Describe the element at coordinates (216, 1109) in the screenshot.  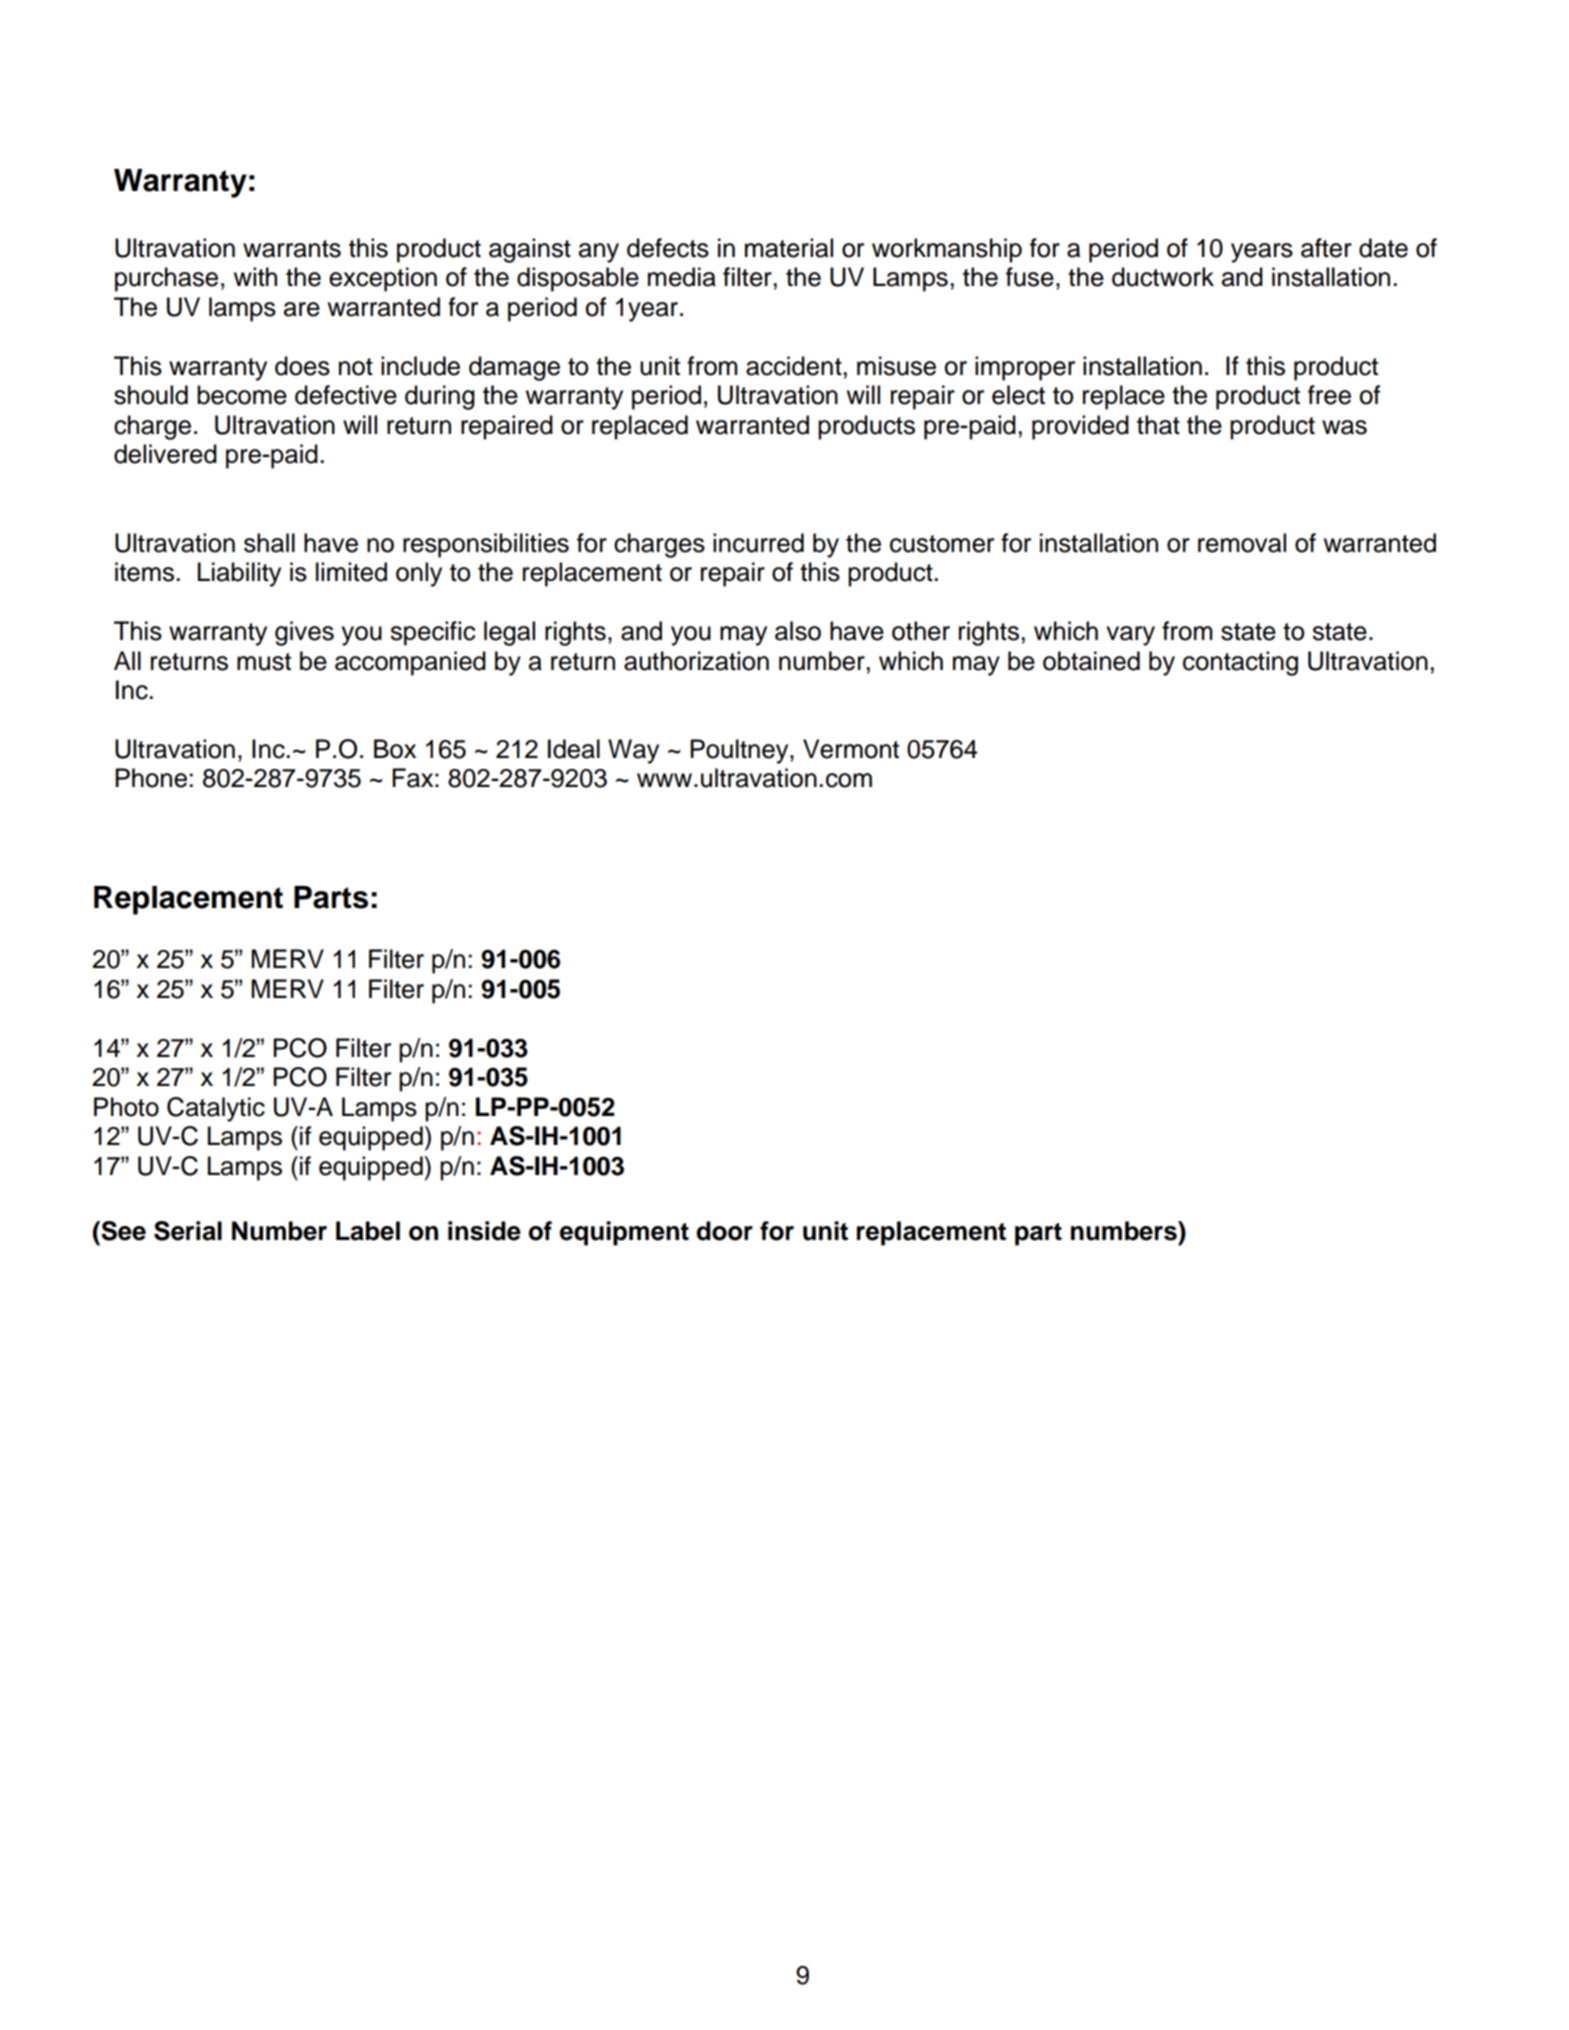
I see `Catalytic` at that location.
